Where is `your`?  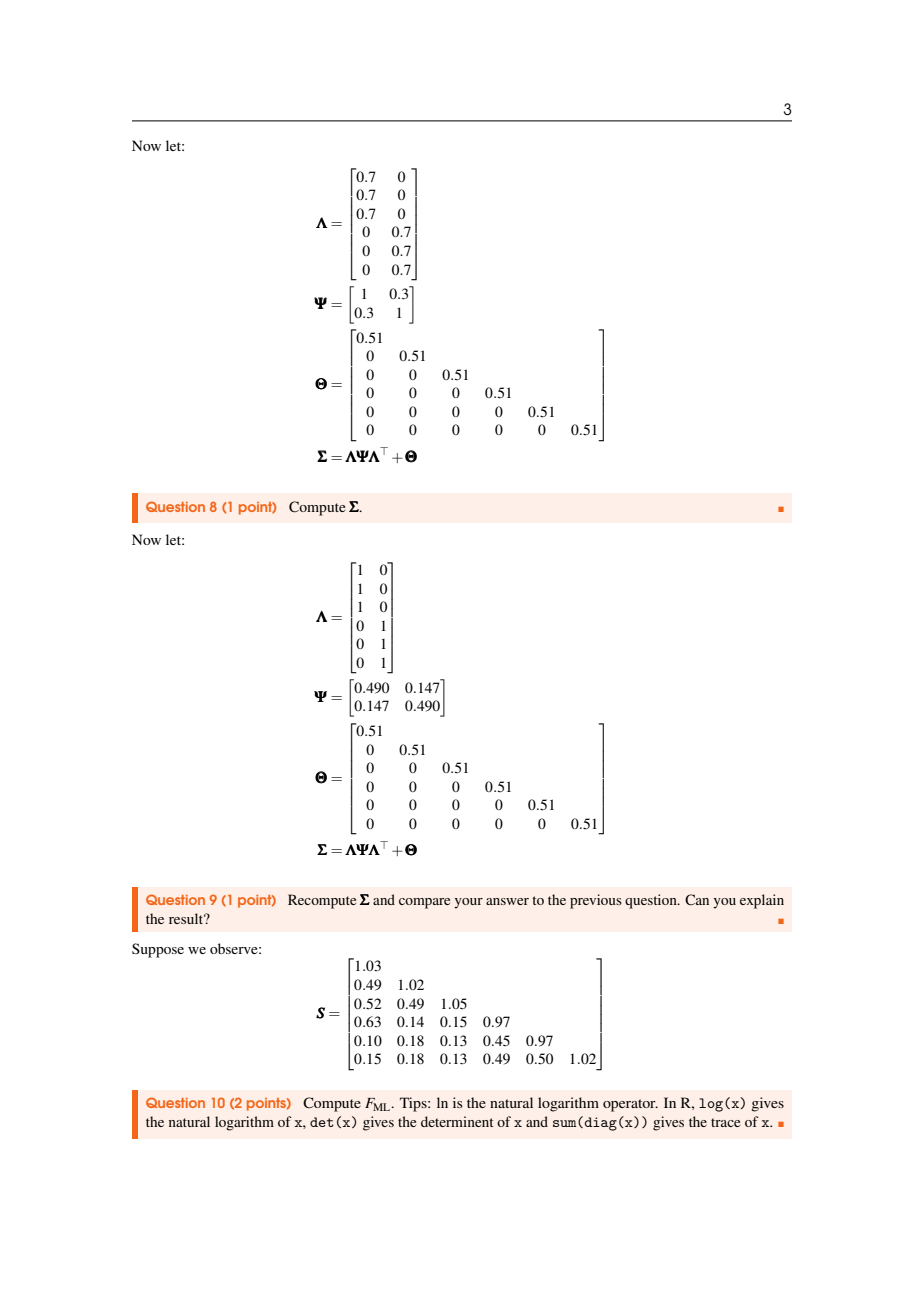
your is located at coordinates (468, 903).
